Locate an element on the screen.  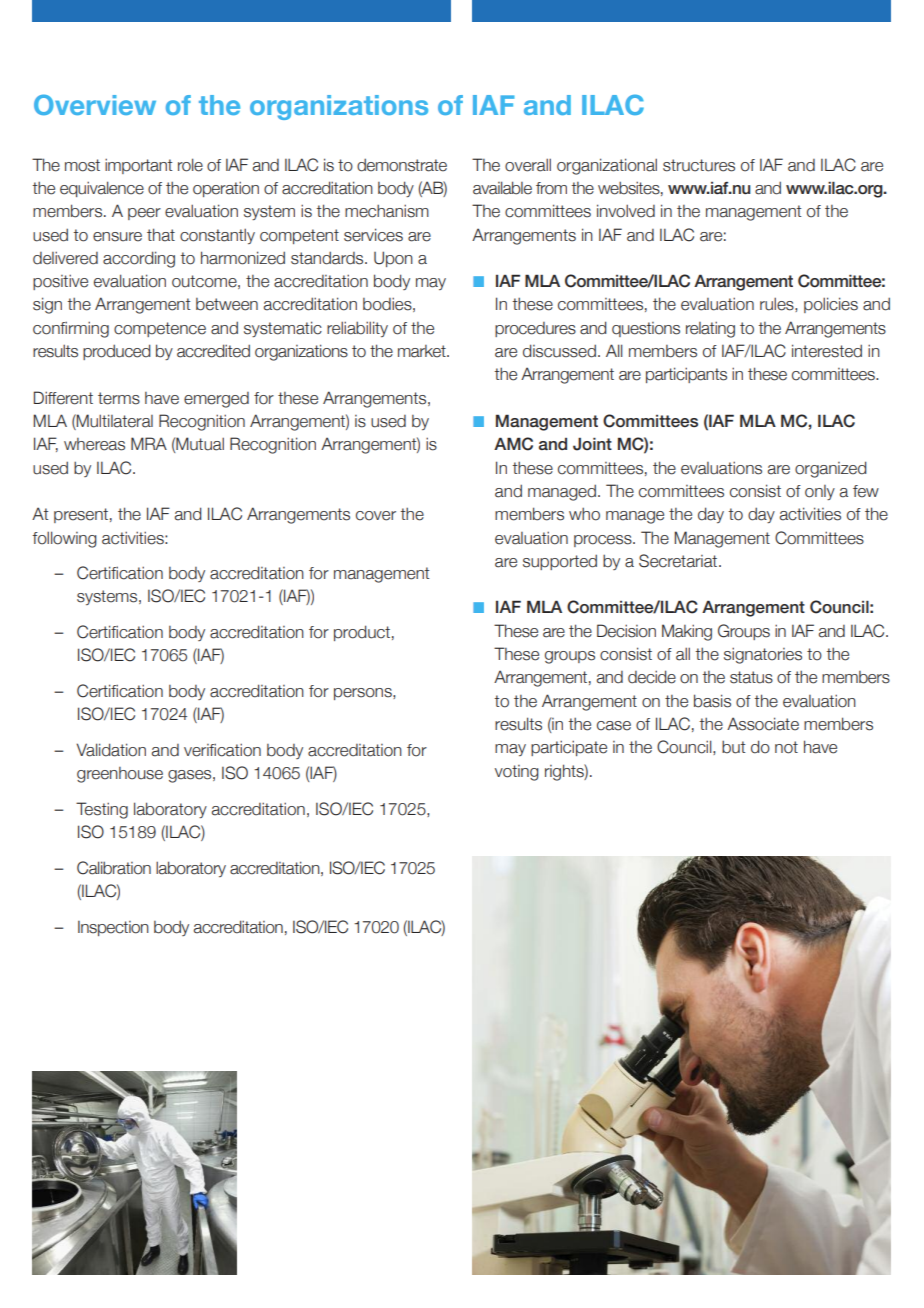
Inspection is located at coordinates (113, 928).
